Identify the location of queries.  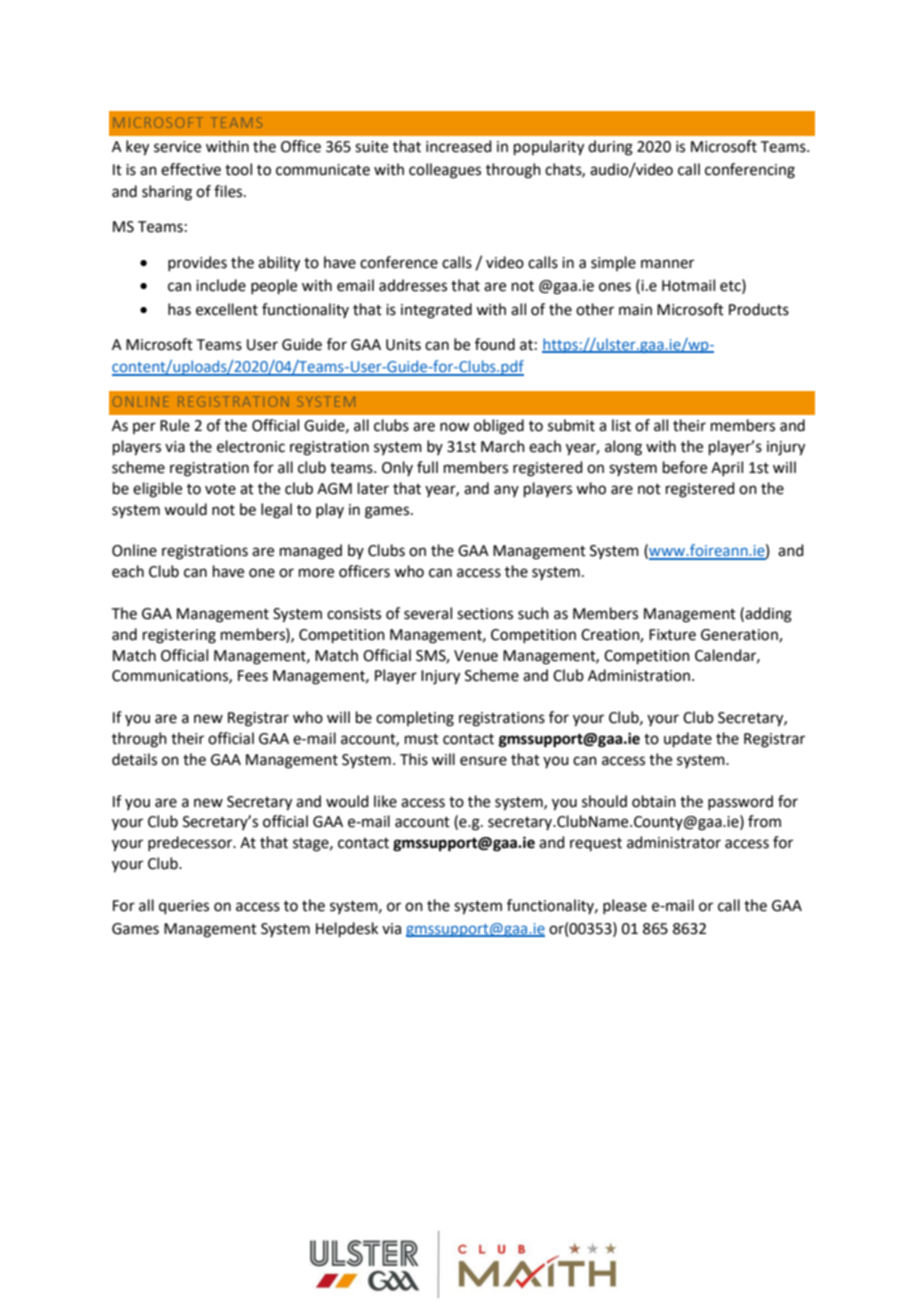
(184, 907).
